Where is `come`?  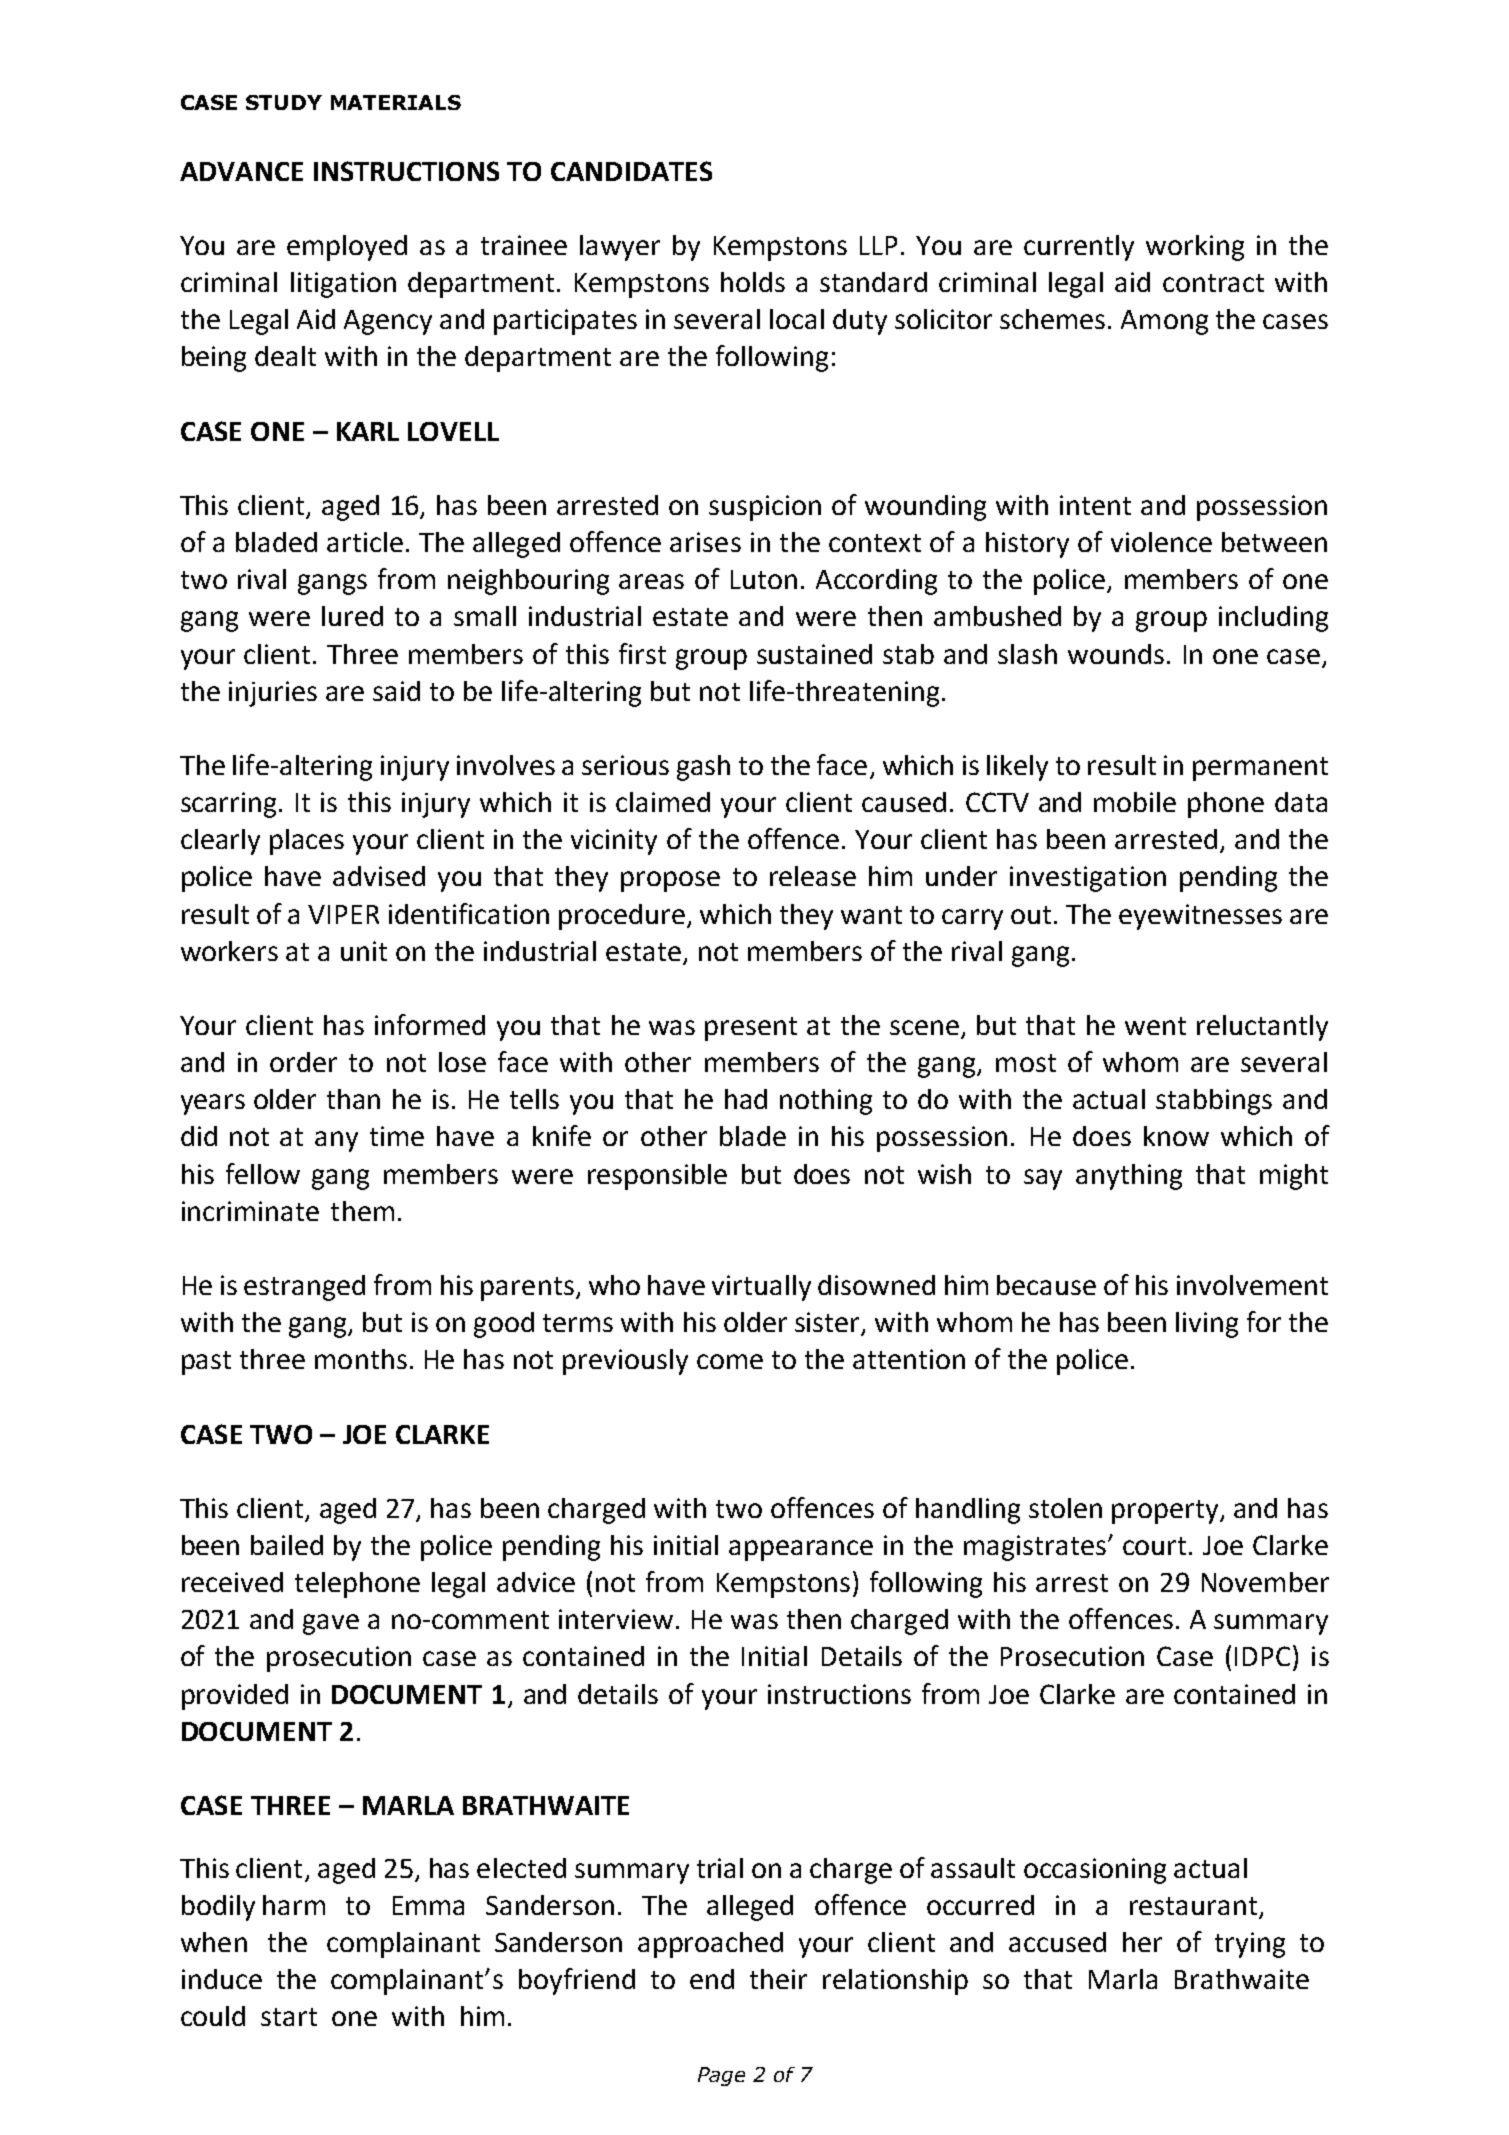
come is located at coordinates (730, 1361).
